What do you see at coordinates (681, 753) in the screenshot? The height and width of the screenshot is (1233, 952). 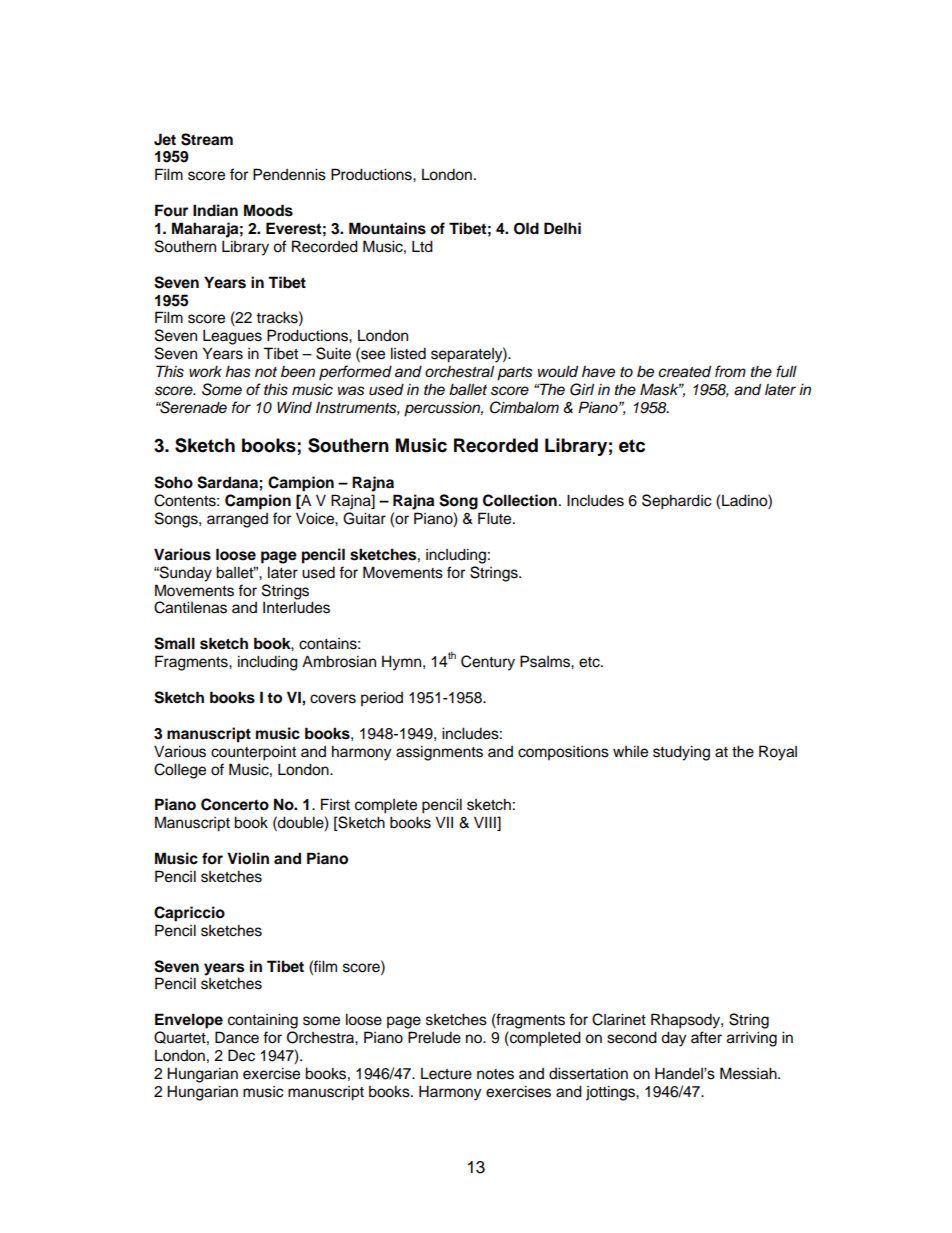 I see `studying` at bounding box center [681, 753].
